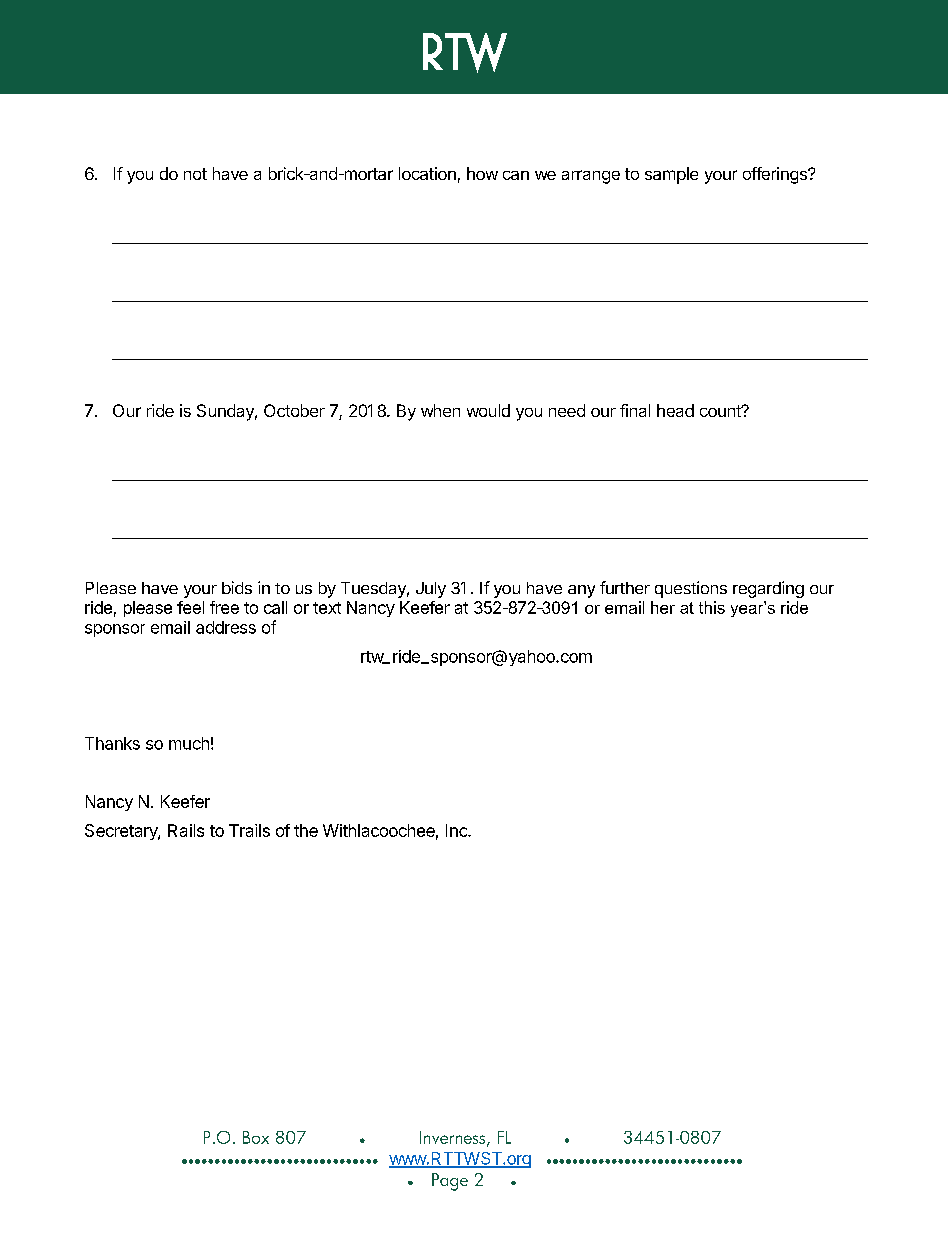 The width and height of the page is (952, 1233). What do you see at coordinates (195, 174) in the page?
I see `not` at bounding box center [195, 174].
